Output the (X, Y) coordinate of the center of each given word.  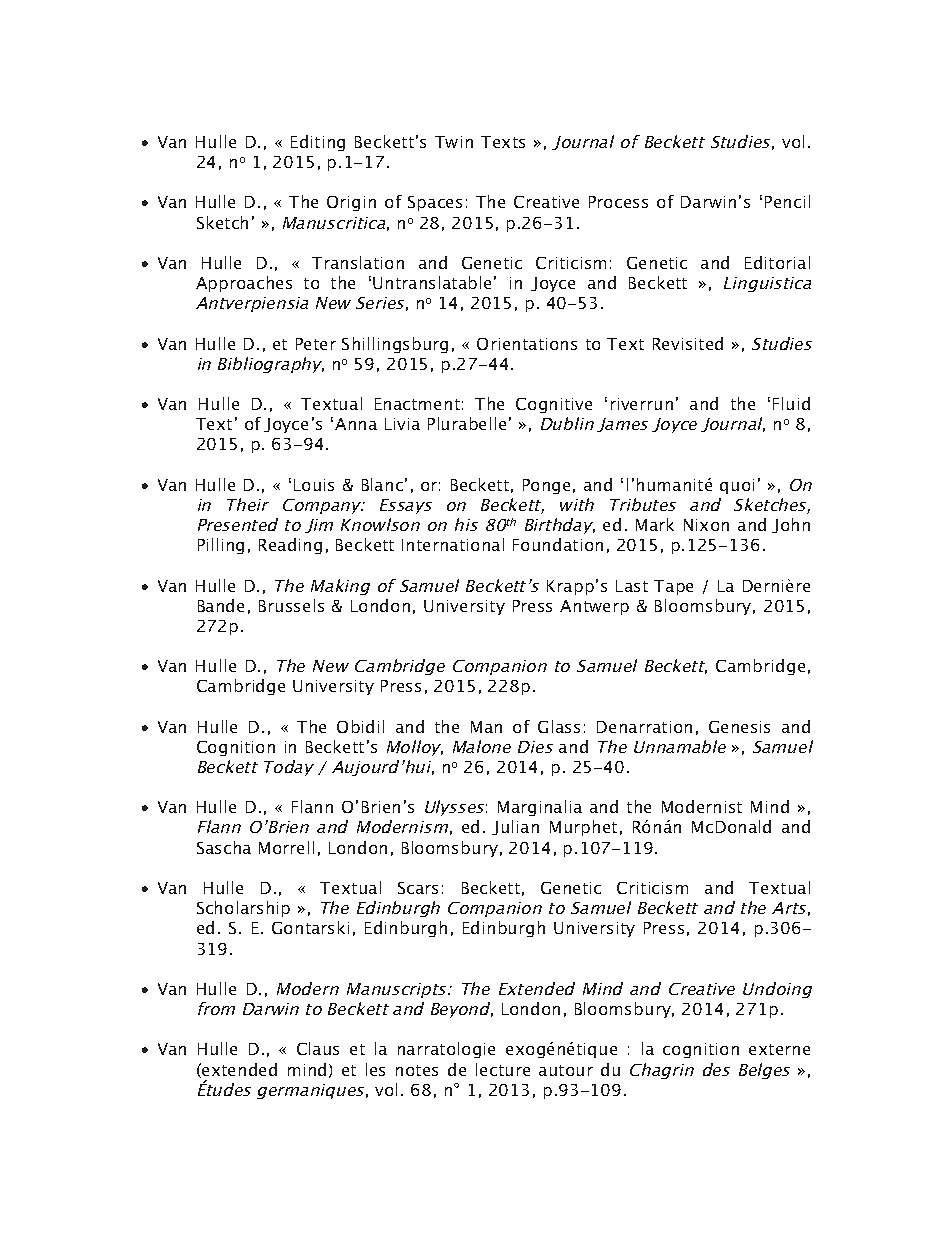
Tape (673, 587)
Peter (316, 344)
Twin (454, 142)
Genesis (739, 727)
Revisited (688, 343)
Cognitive (554, 405)
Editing (318, 143)
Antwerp (594, 607)
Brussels (291, 605)
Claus (318, 1048)
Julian (515, 827)
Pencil (787, 201)
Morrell (286, 847)
